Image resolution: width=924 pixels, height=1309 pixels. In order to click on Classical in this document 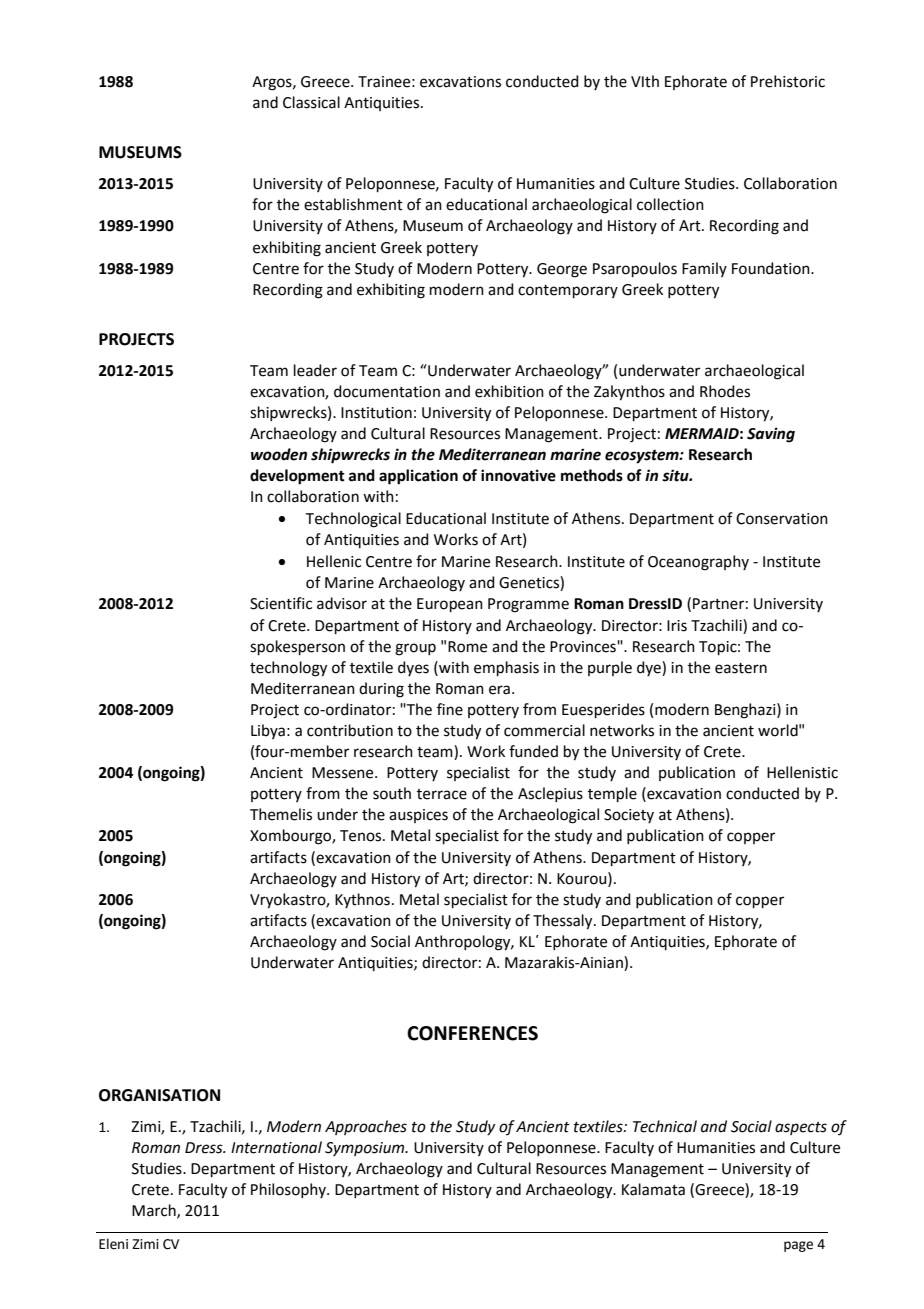, I will do `click(311, 102)`.
